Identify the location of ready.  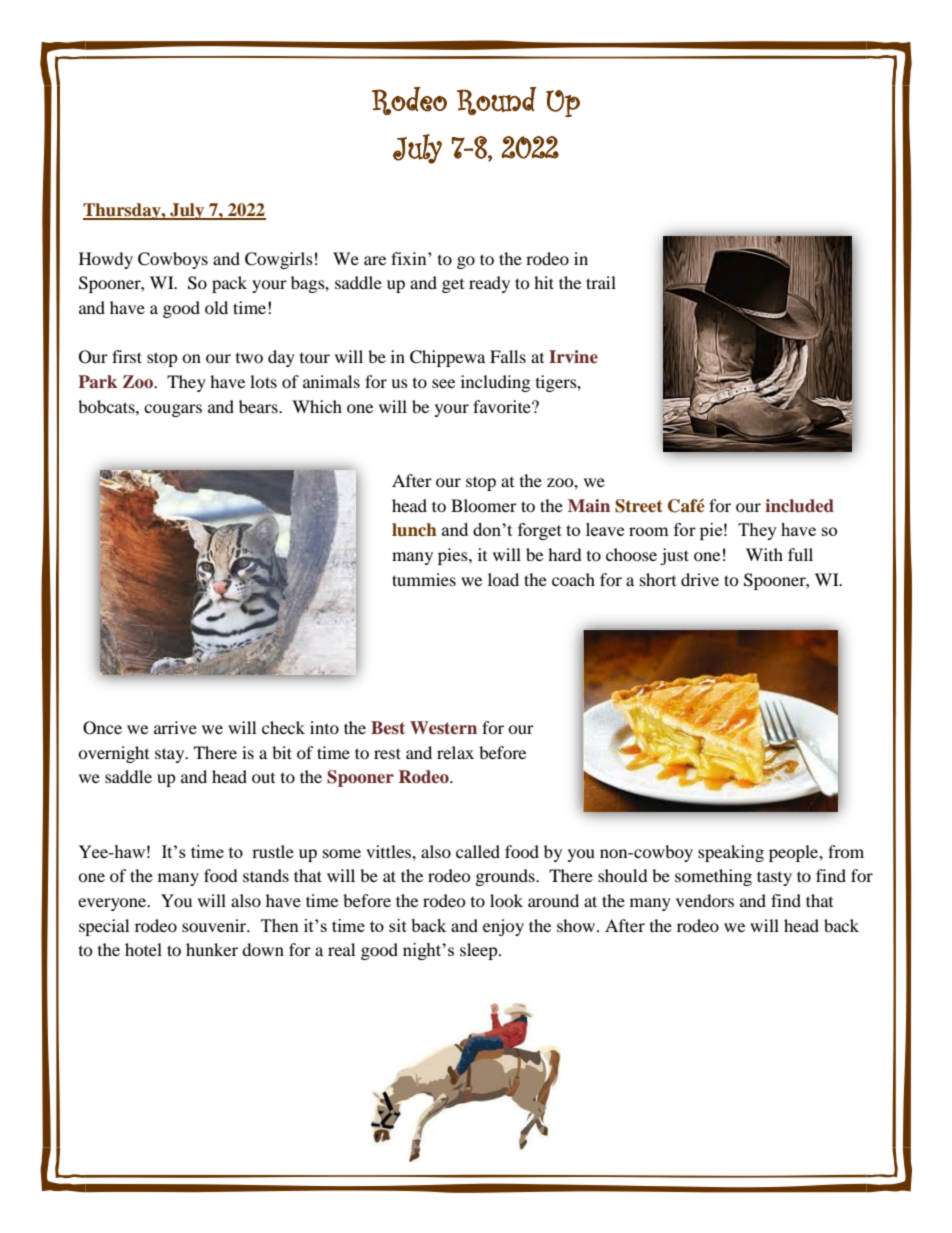
(489, 284).
